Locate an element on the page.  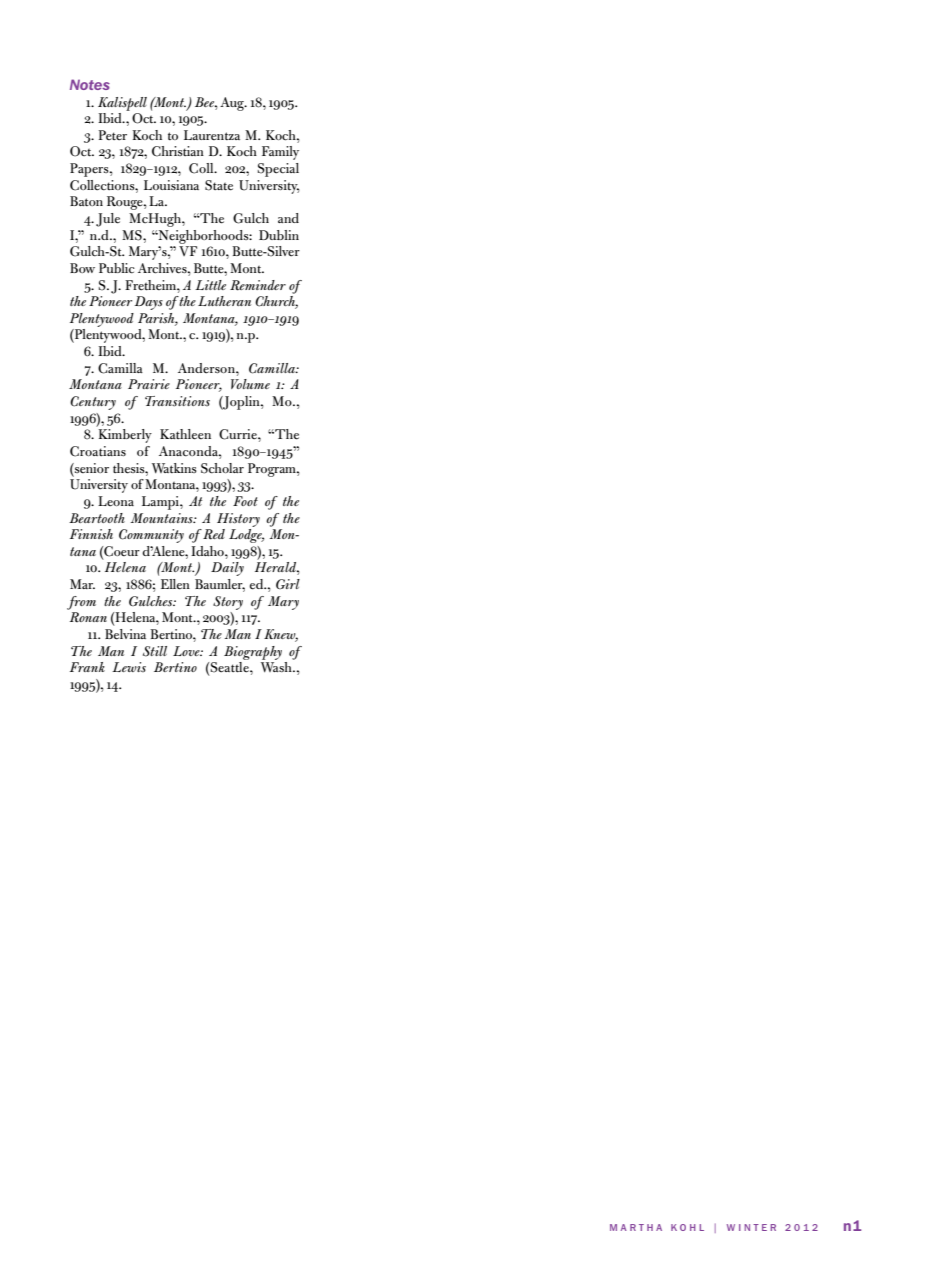
Family is located at coordinates (280, 153).
